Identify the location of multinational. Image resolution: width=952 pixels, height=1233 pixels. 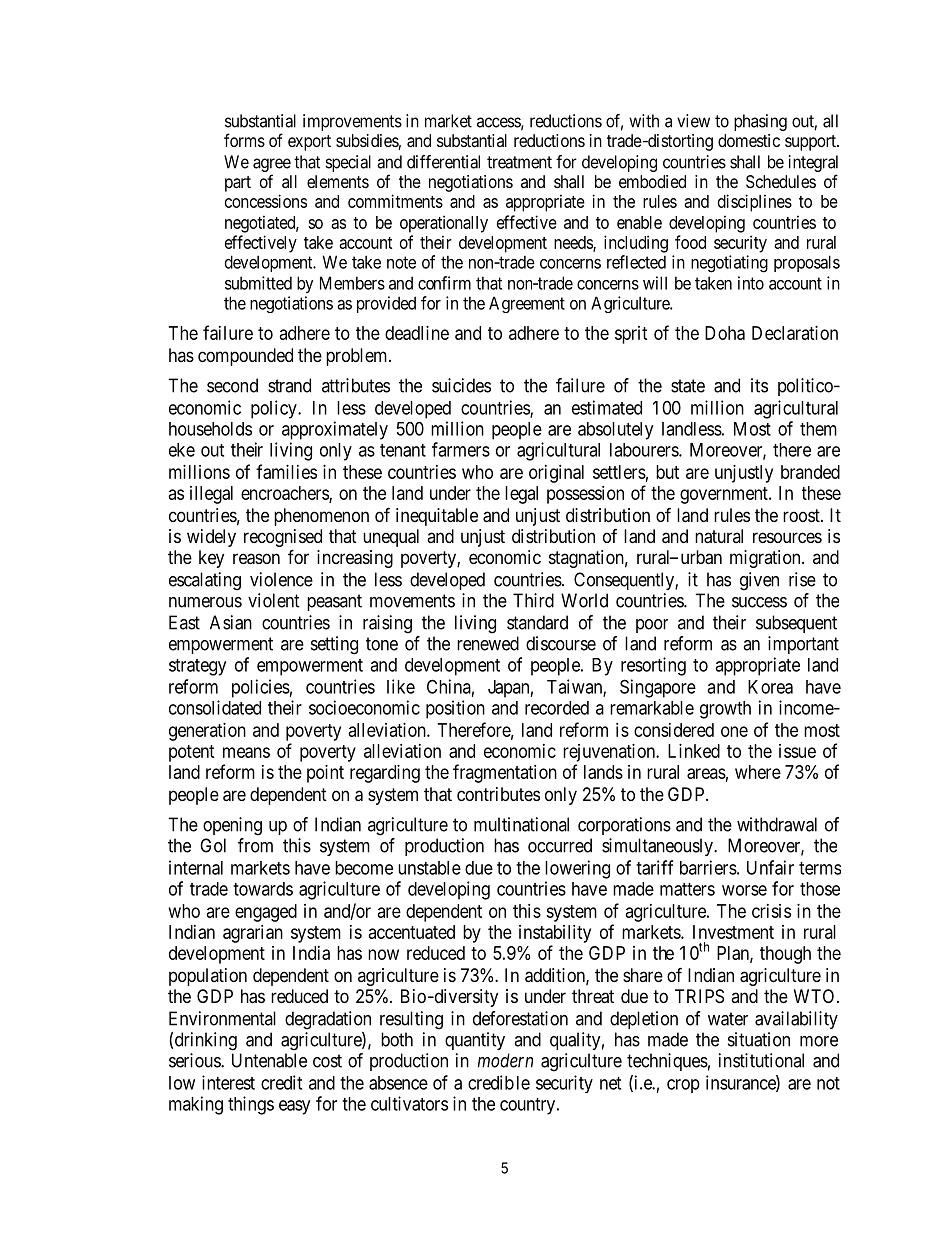
(521, 824).
